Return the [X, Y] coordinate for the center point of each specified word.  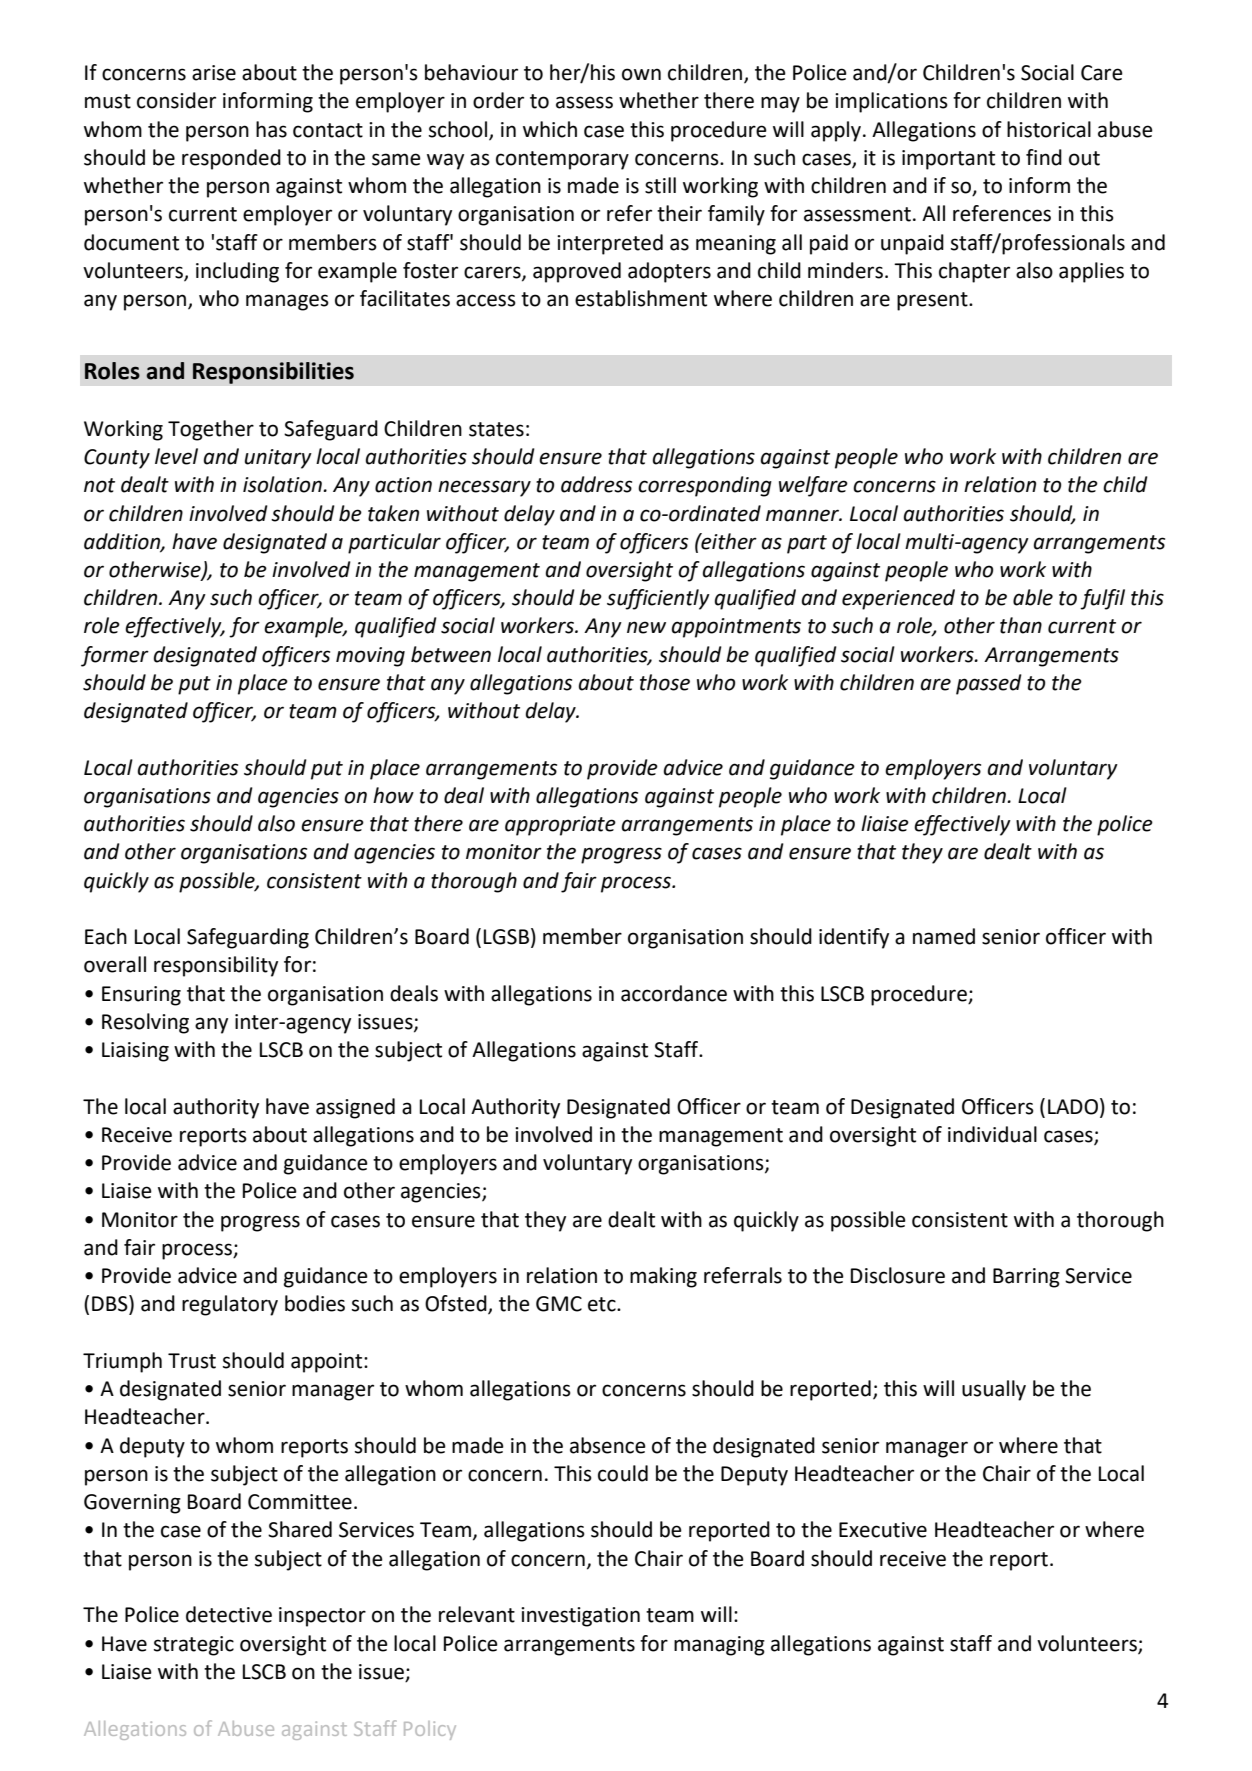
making [663, 1277]
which [550, 129]
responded [231, 159]
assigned [355, 1108]
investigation [580, 1617]
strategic [194, 1646]
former [115, 656]
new [646, 627]
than [1021, 625]
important [948, 160]
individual [992, 1134]
